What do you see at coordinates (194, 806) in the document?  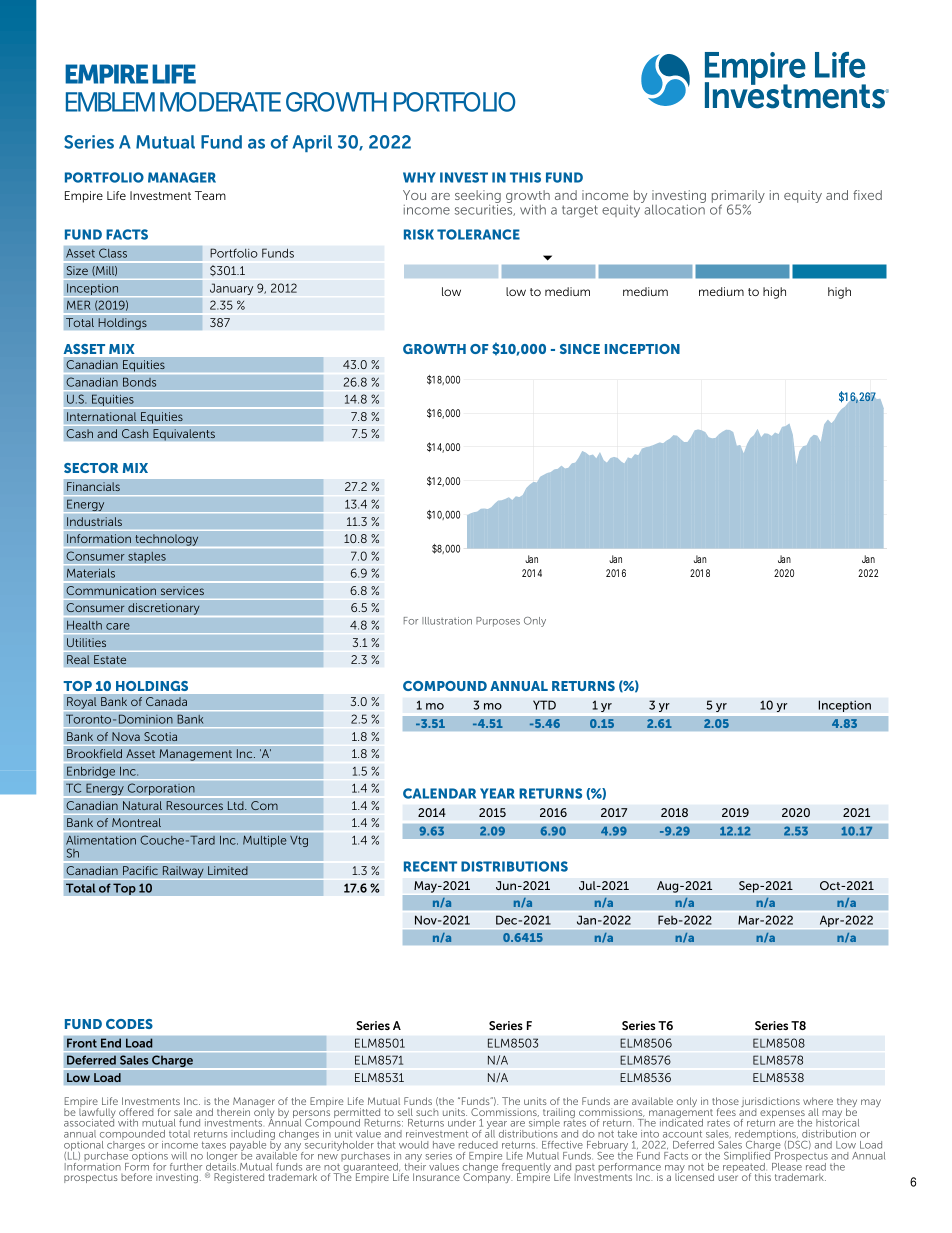 I see `Resources` at bounding box center [194, 806].
